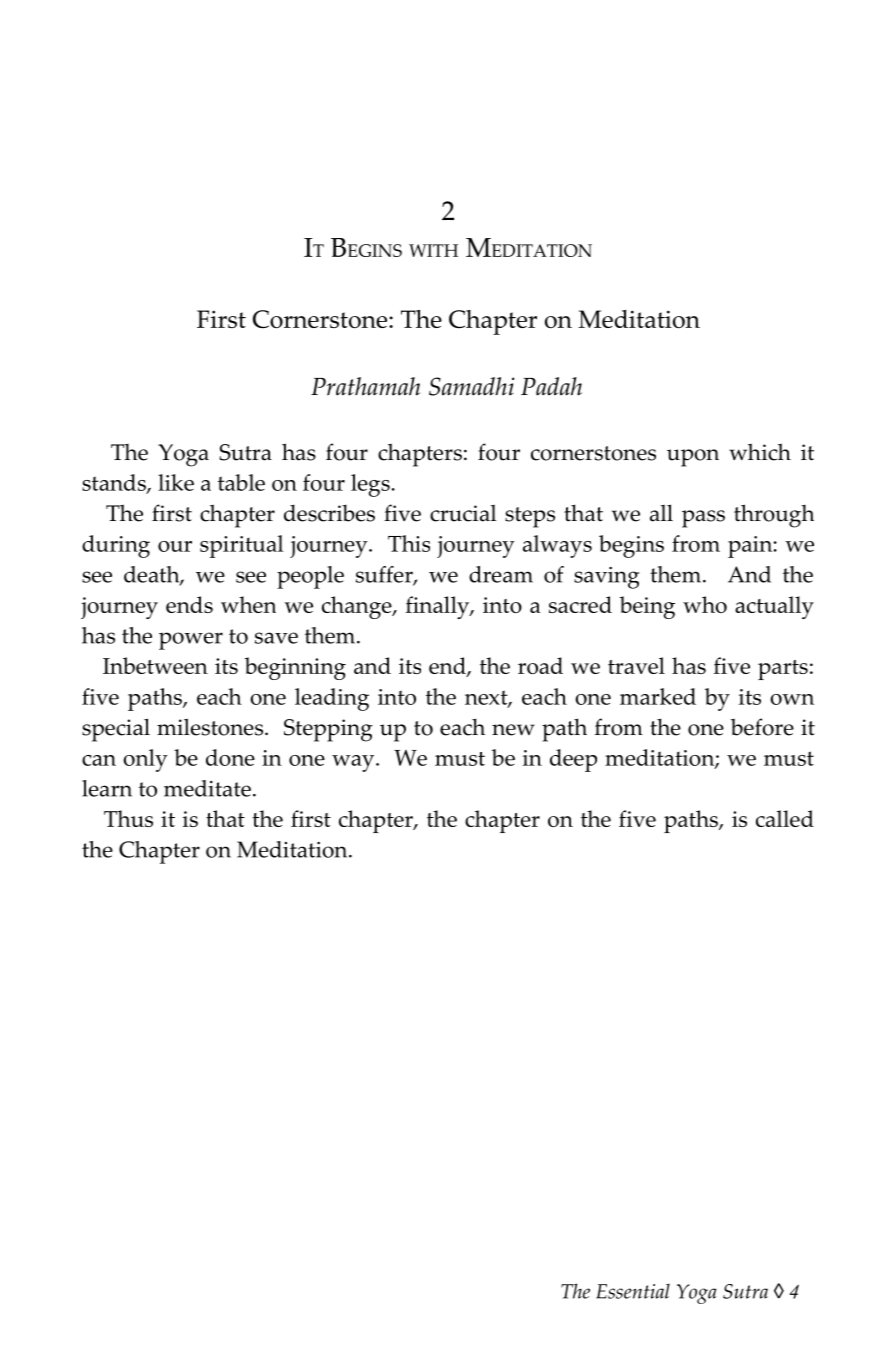 Image resolution: width=896 pixels, height=1345 pixels. Describe the element at coordinates (760, 452) in the screenshot. I see `which` at that location.
